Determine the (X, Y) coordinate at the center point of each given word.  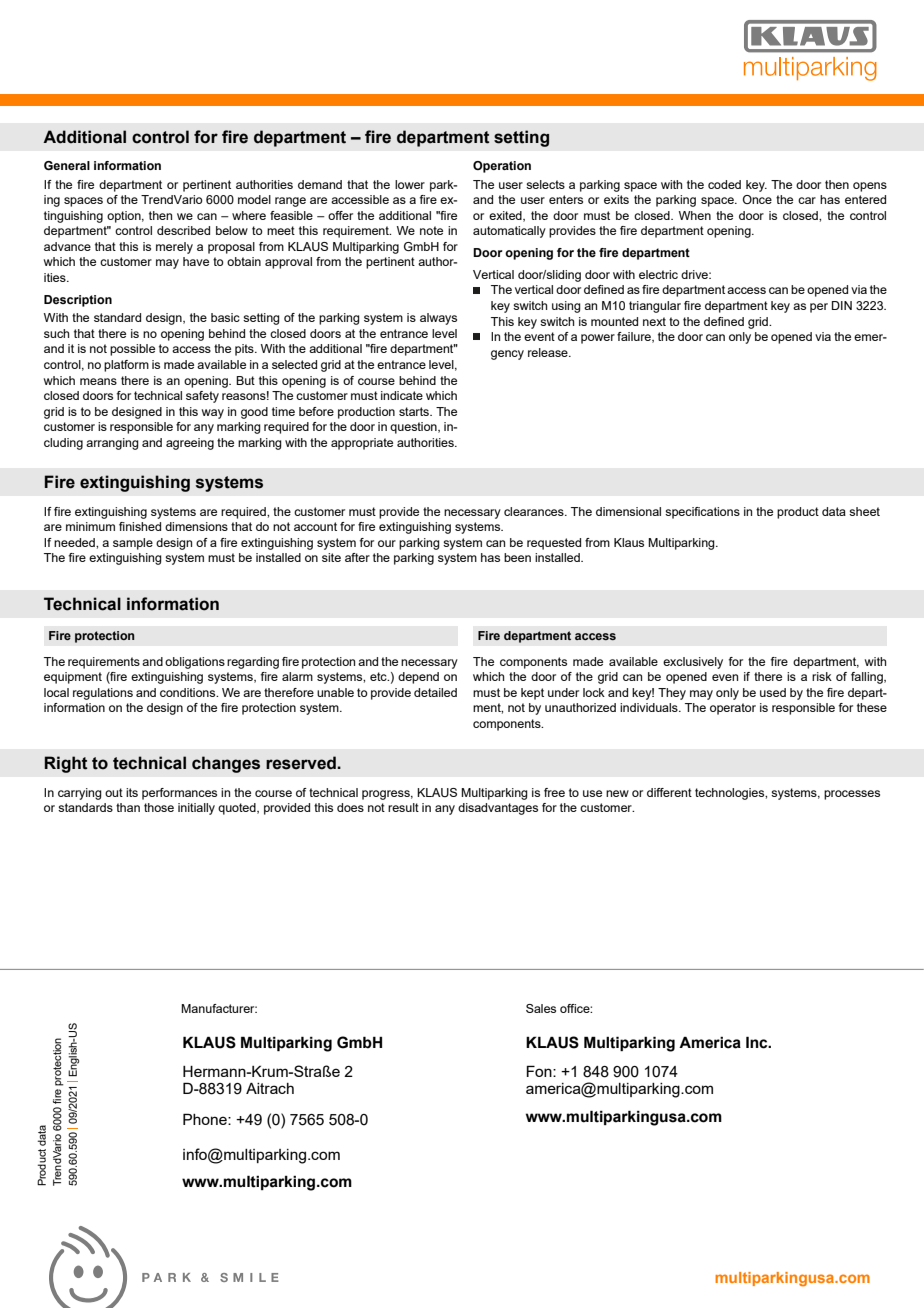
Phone (206, 1119)
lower (410, 184)
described (183, 230)
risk (822, 676)
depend (418, 678)
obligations (195, 663)
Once (757, 199)
